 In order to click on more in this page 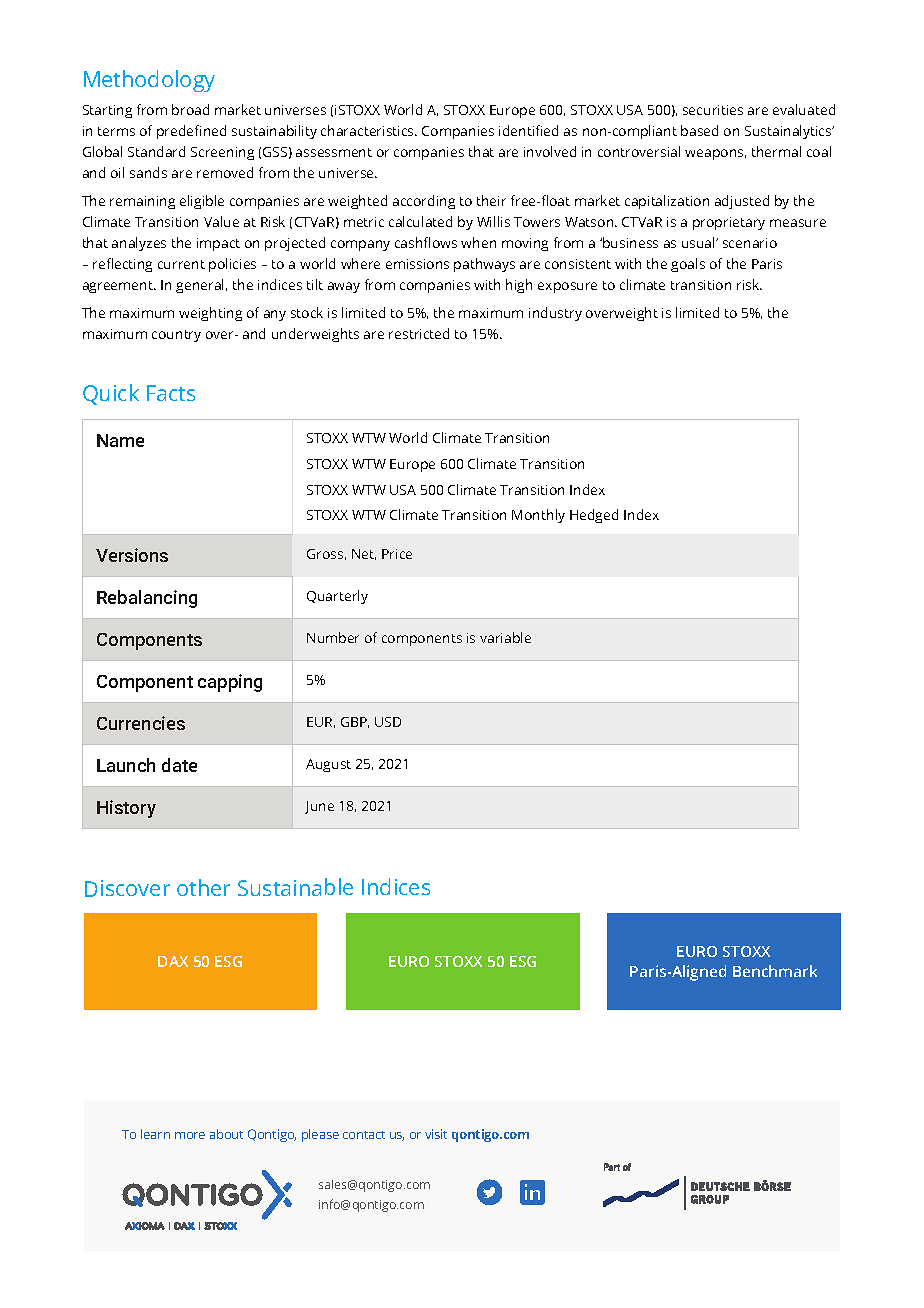, I will do `click(190, 1135)`.
